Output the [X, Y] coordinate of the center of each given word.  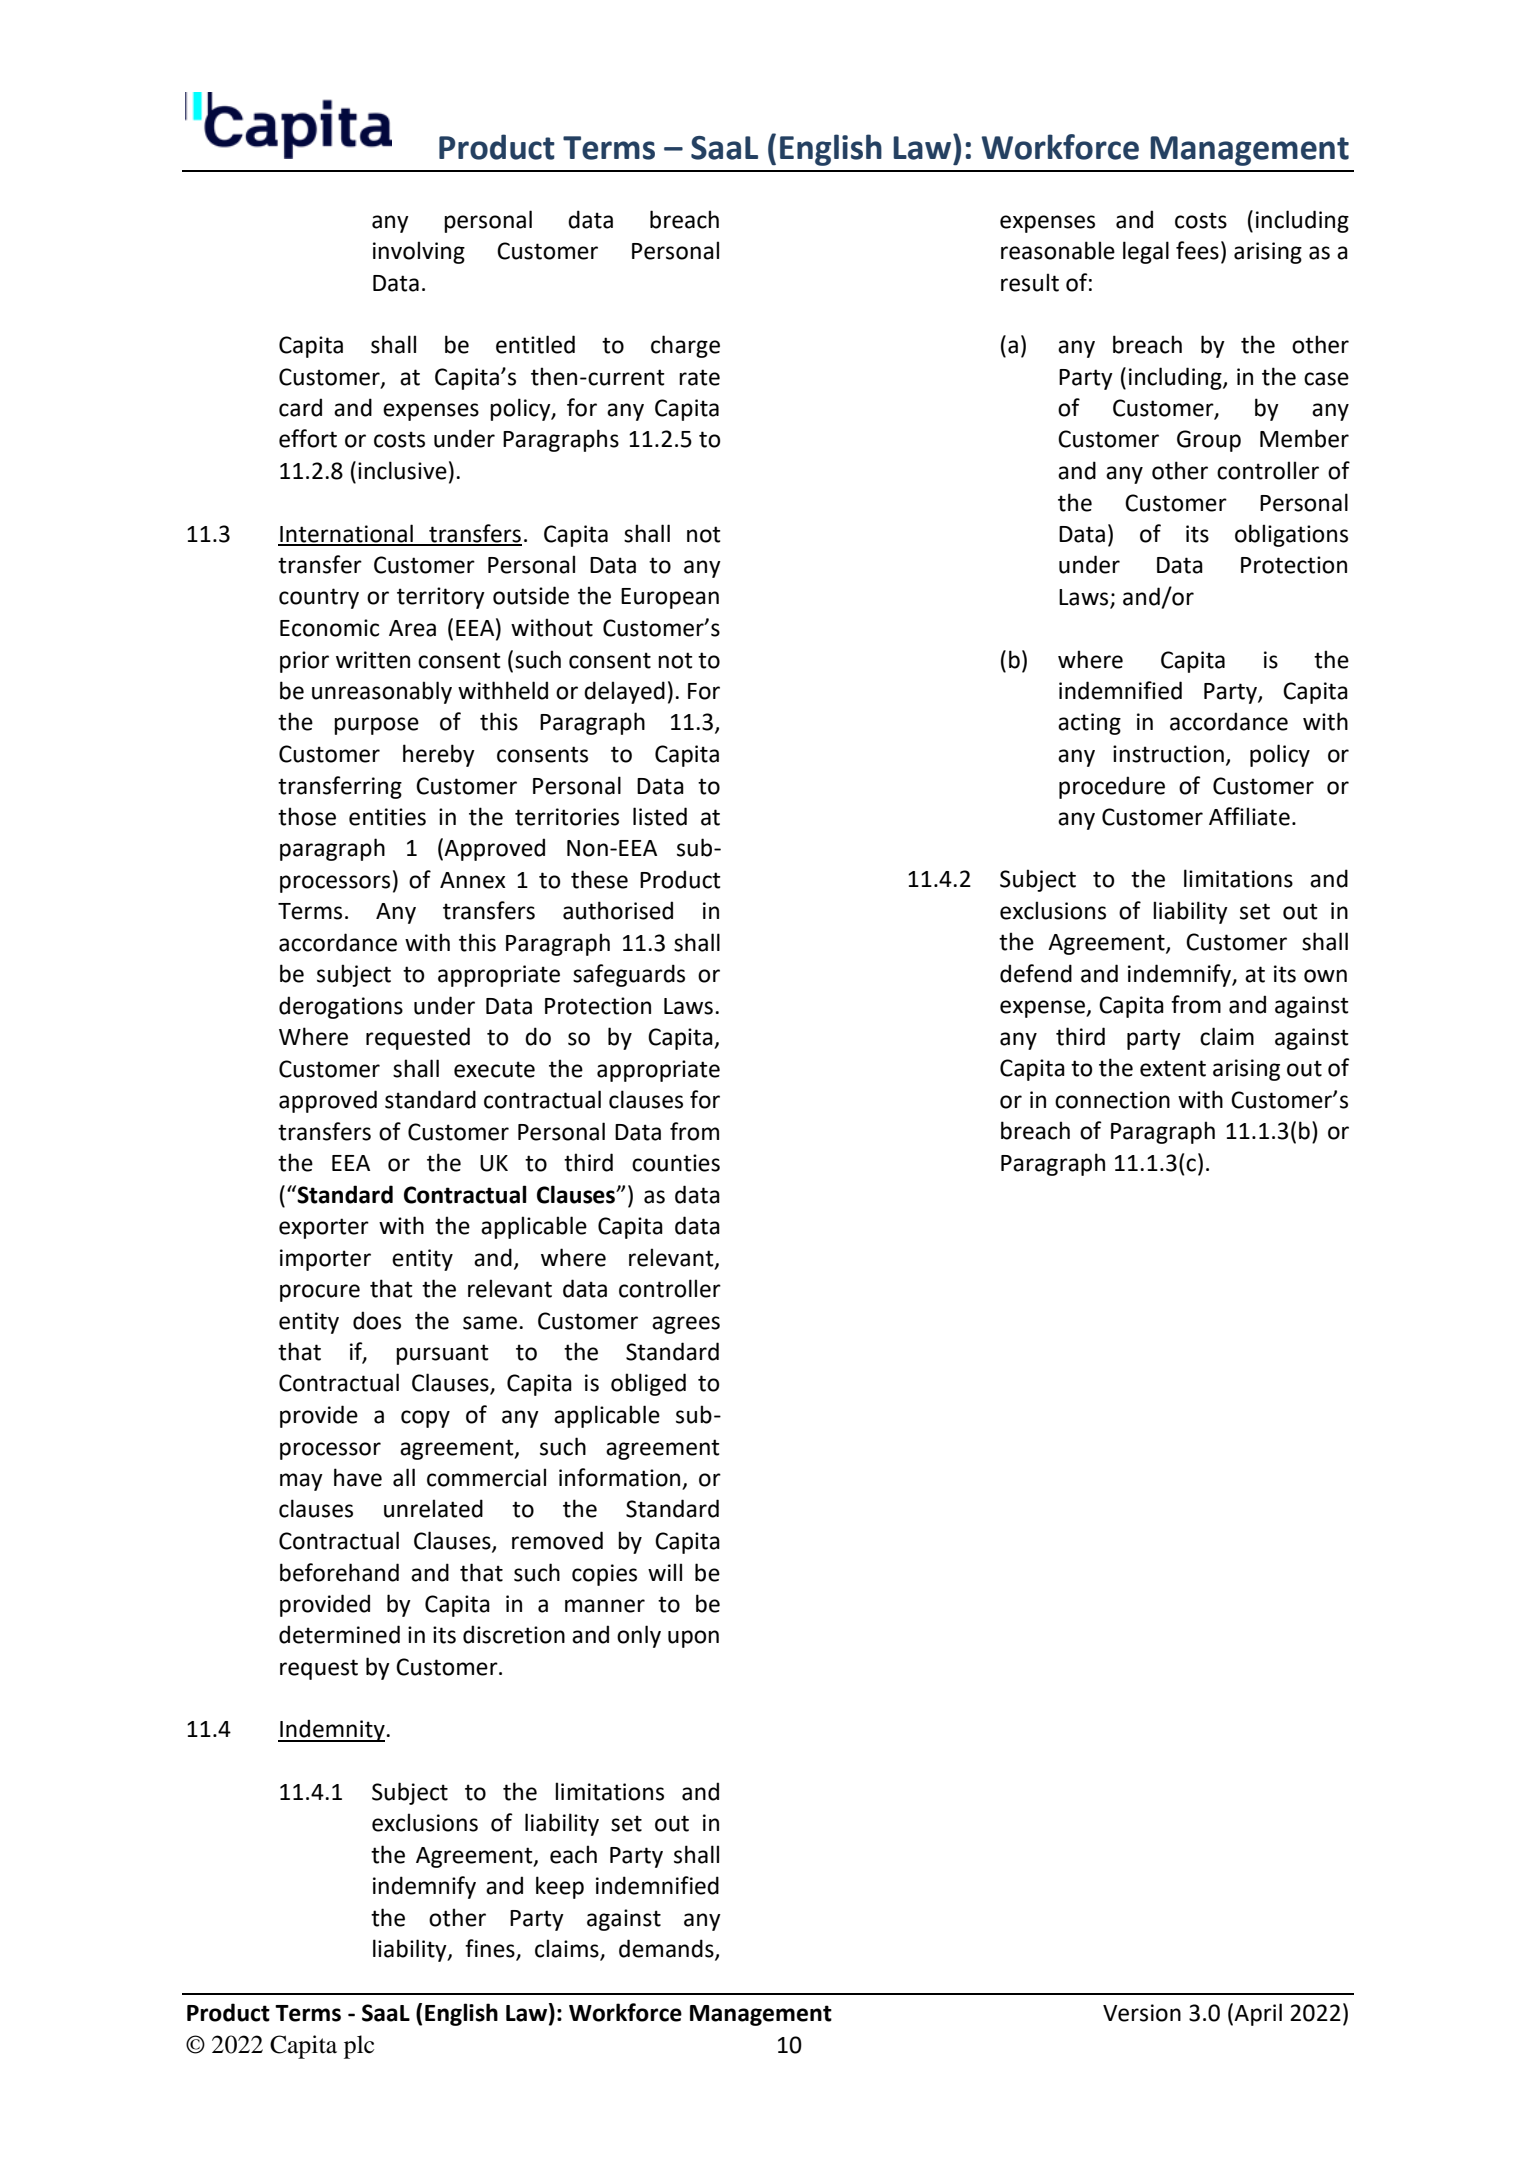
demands [667, 1949]
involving [419, 252]
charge [685, 346]
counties [676, 1163]
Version [1142, 2013]
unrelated [433, 1508]
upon [693, 1639]
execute [494, 1069]
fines [491, 1949]
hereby [439, 755]
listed [660, 816]
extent [1173, 1068]
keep [560, 1887]
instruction [1168, 754]
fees [1197, 250]
